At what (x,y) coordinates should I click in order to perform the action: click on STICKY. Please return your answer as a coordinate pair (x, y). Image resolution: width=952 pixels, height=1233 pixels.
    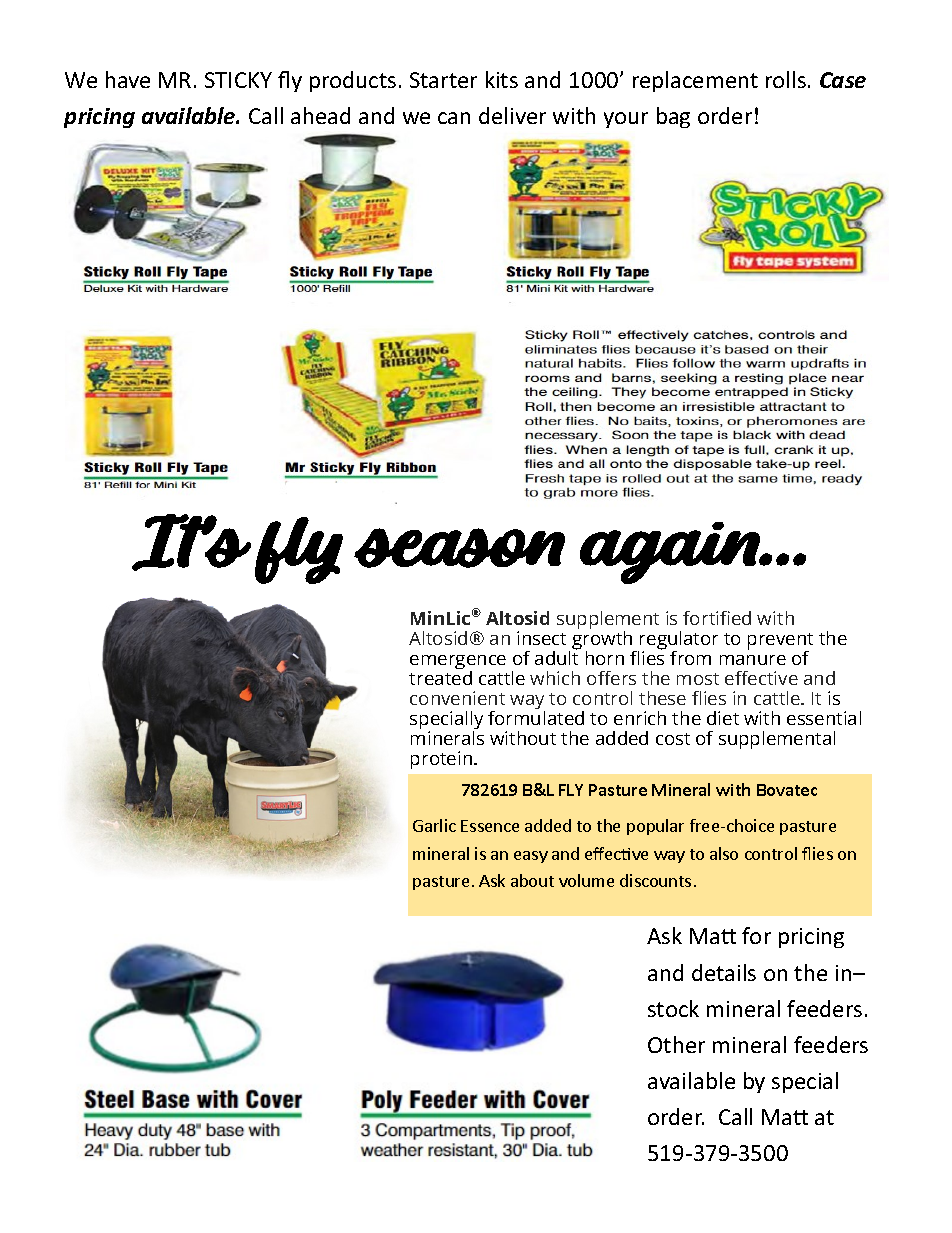
    Looking at the image, I should click on (238, 80).
